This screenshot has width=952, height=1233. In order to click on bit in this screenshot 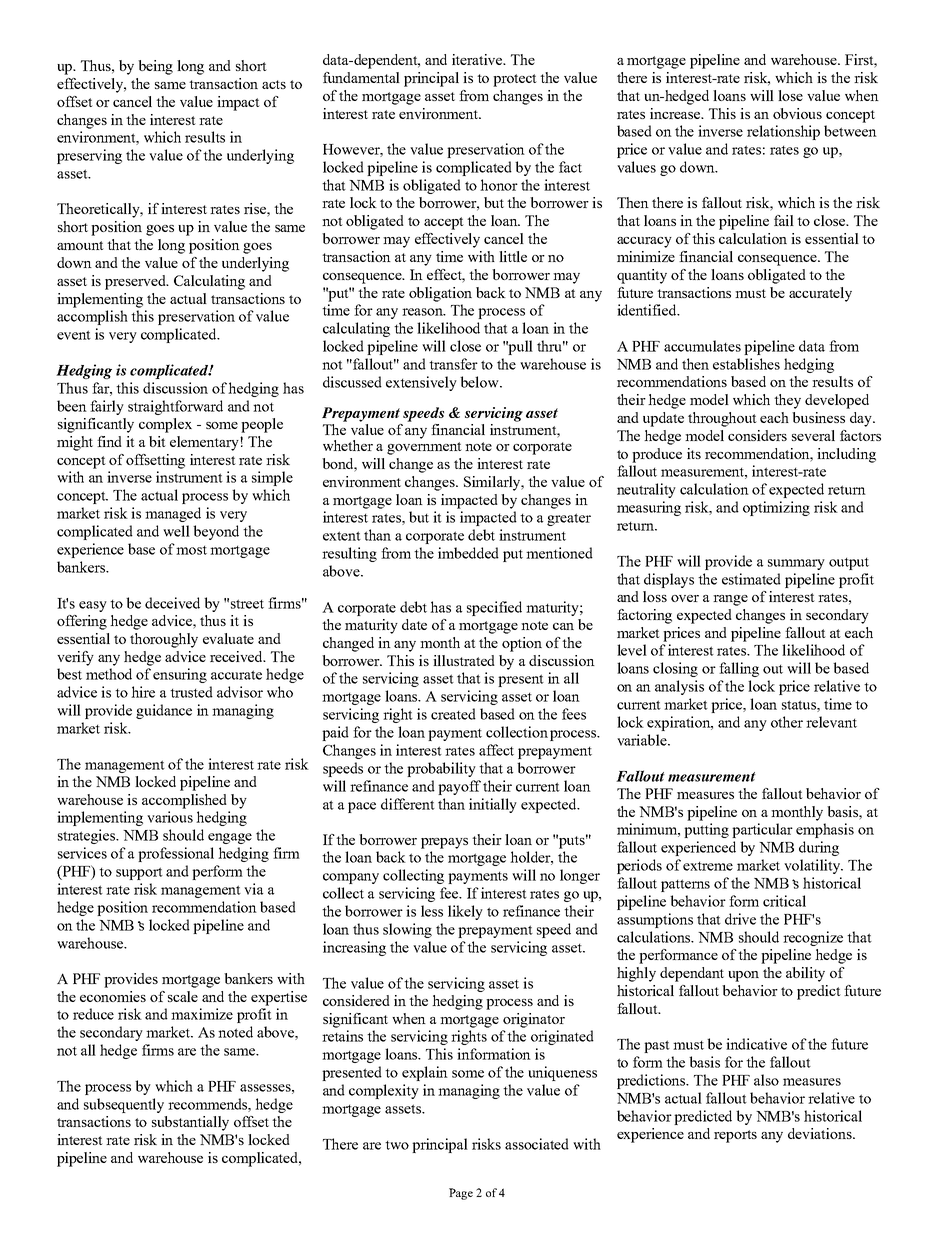, I will do `click(157, 441)`.
